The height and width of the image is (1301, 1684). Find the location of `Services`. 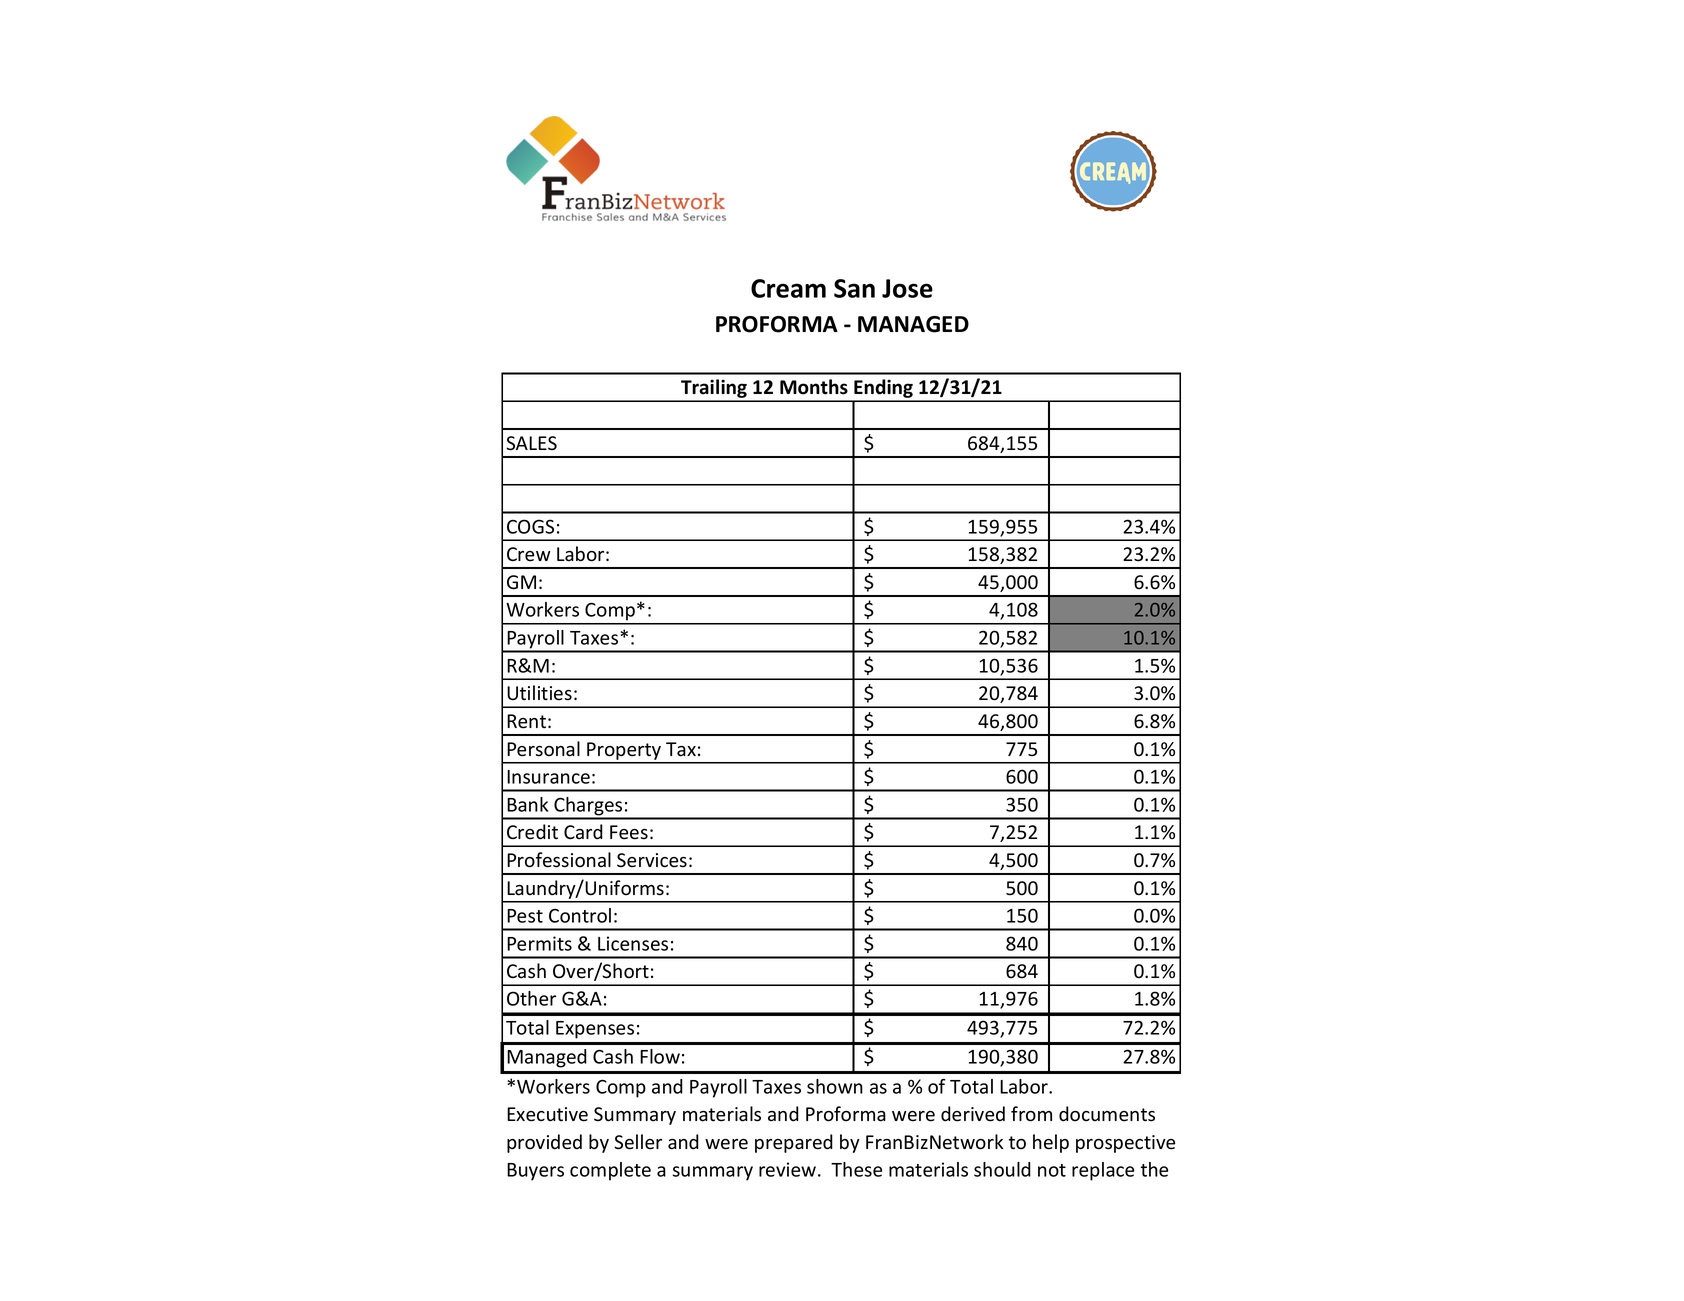

Services is located at coordinates (652, 860).
